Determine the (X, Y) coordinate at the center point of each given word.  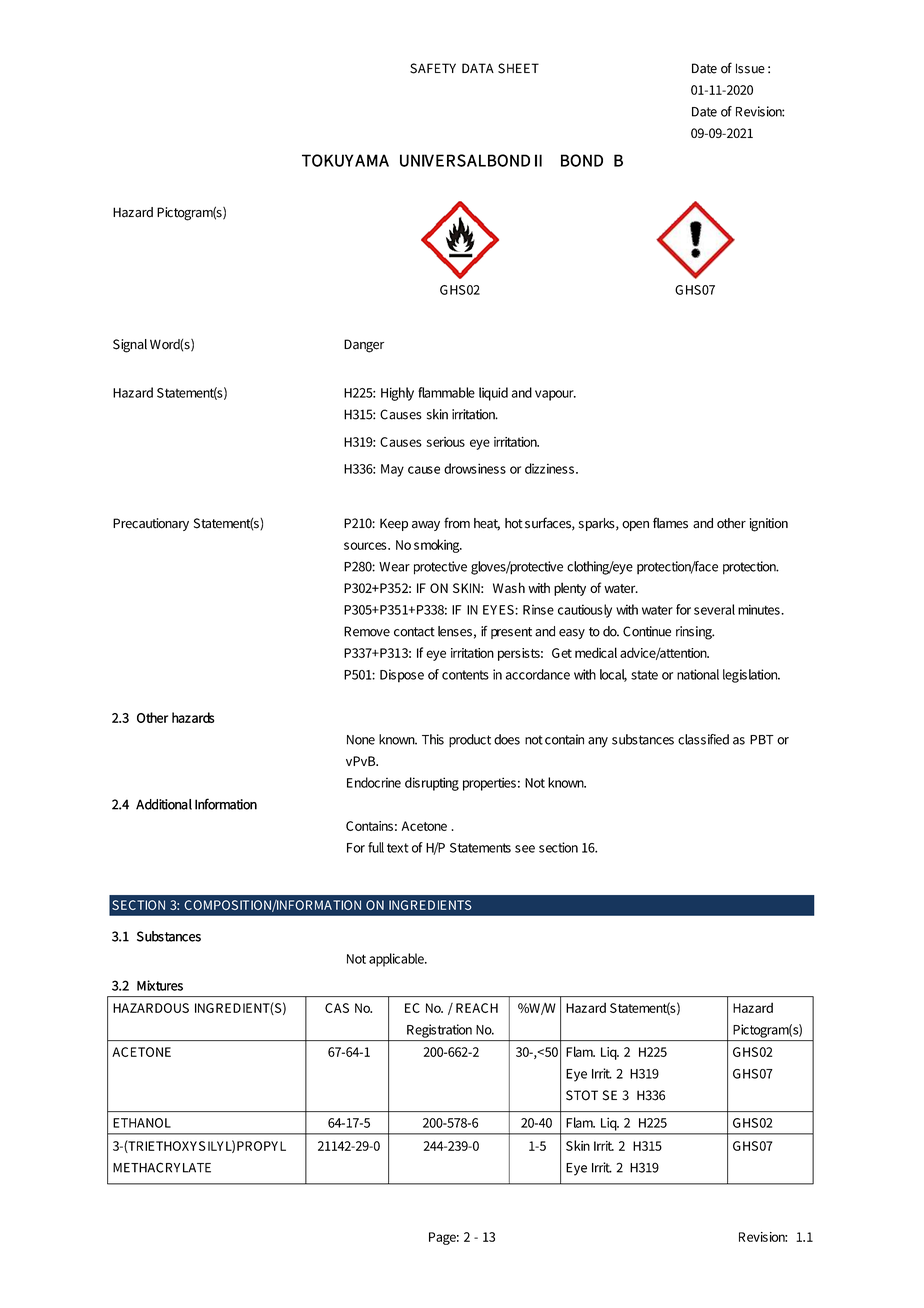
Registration (439, 1031)
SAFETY (433, 68)
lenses (455, 631)
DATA (478, 68)
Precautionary (151, 524)
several (714, 609)
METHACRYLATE (162, 1167)
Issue (750, 68)
